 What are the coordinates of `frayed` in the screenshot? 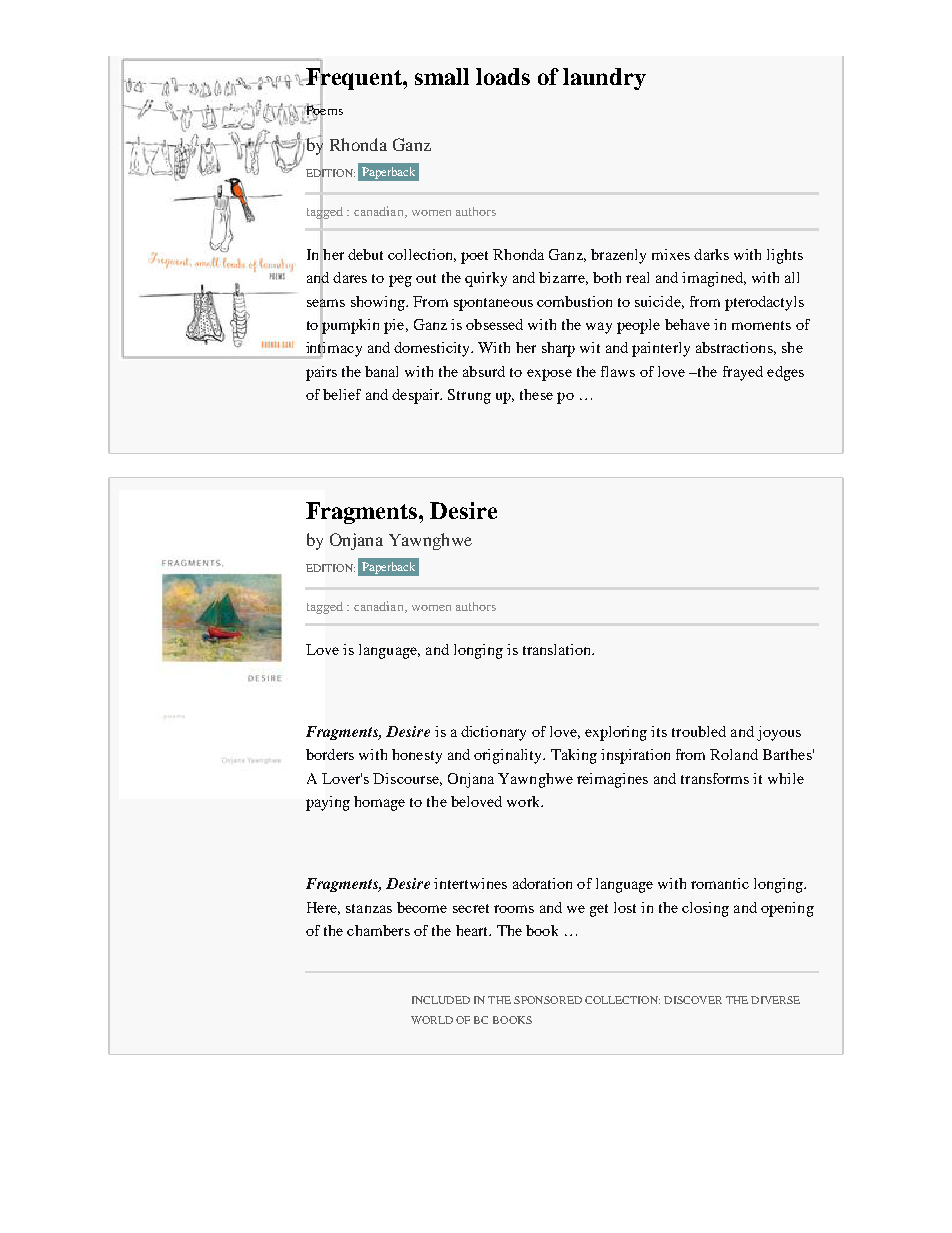 It's located at (743, 373).
